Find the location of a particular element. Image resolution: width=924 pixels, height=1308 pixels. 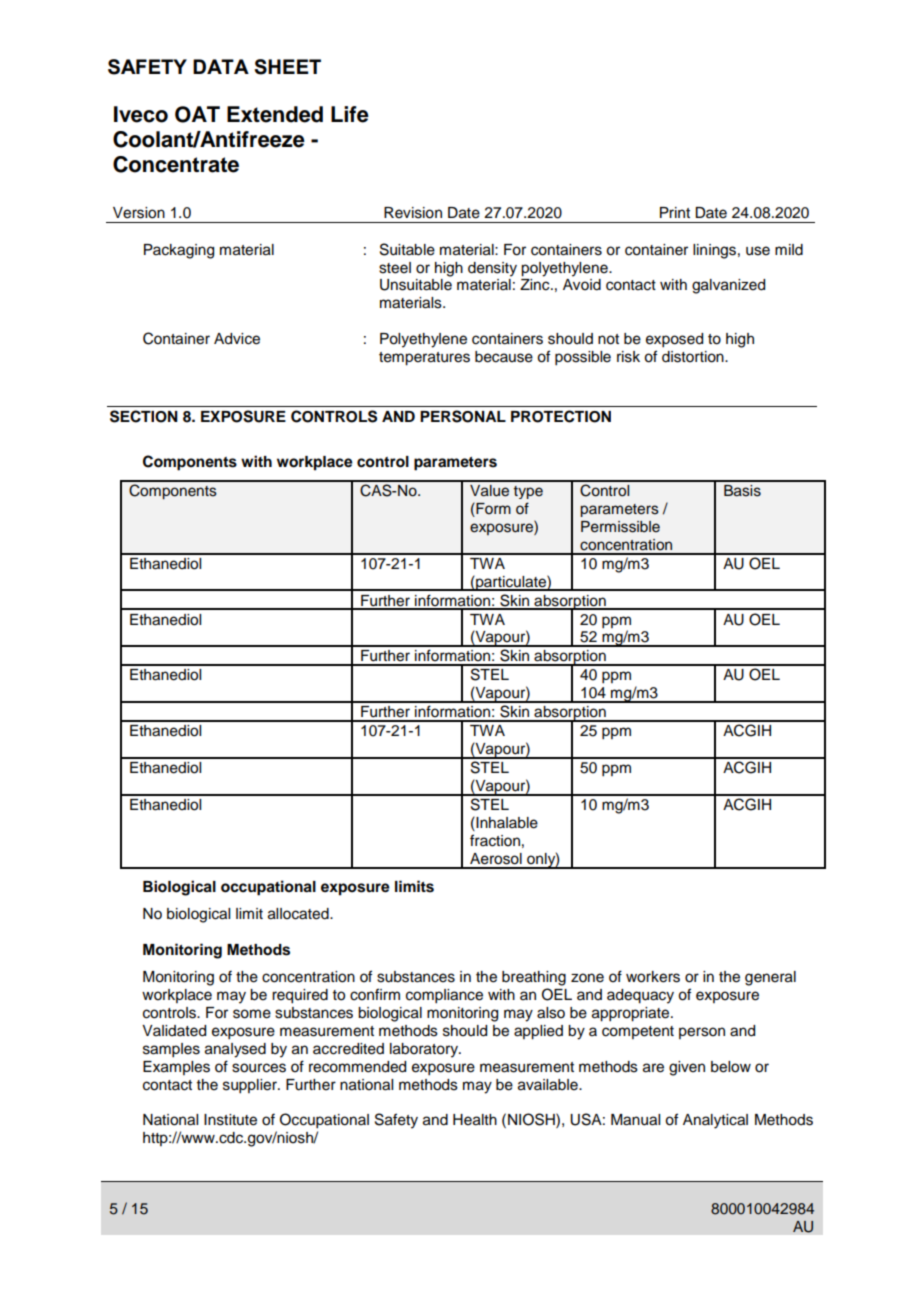

SECTION is located at coordinates (144, 416).
